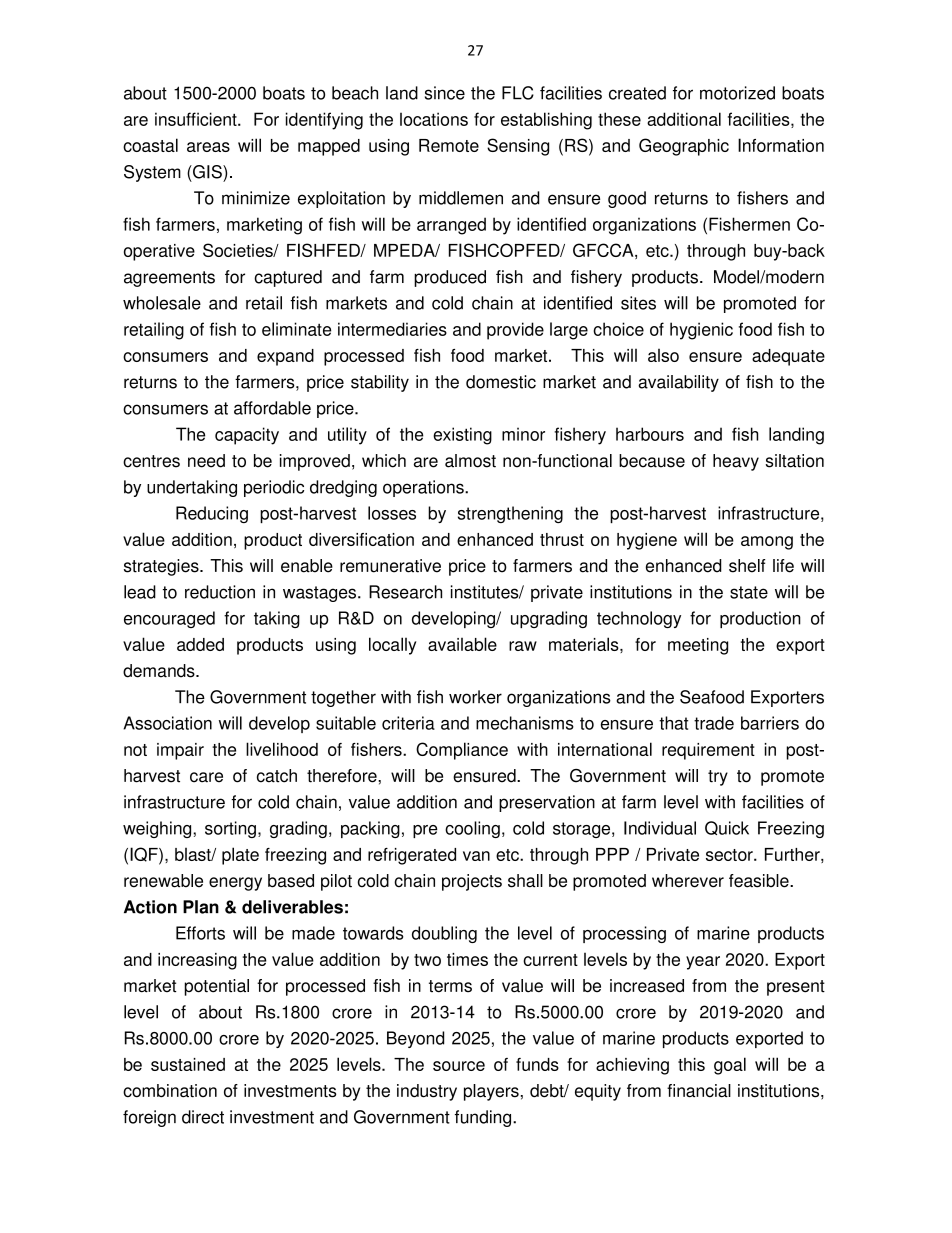 The width and height of the screenshot is (952, 1233). I want to click on wholesale, so click(162, 303).
